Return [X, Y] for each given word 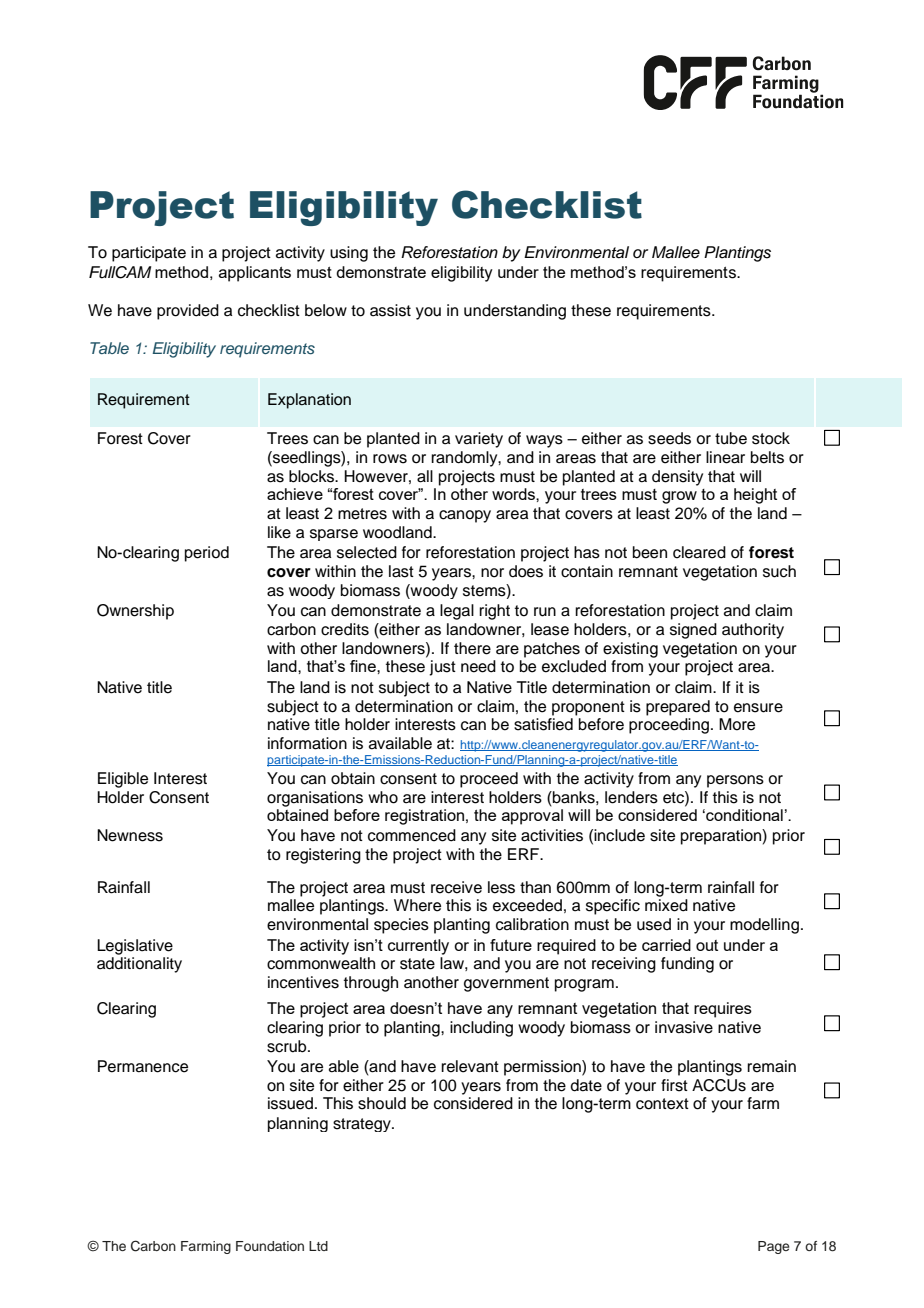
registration [424, 817]
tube [731, 438]
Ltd [318, 1246]
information [307, 743]
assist [390, 310]
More [737, 724]
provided [188, 312]
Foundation [270, 1246]
